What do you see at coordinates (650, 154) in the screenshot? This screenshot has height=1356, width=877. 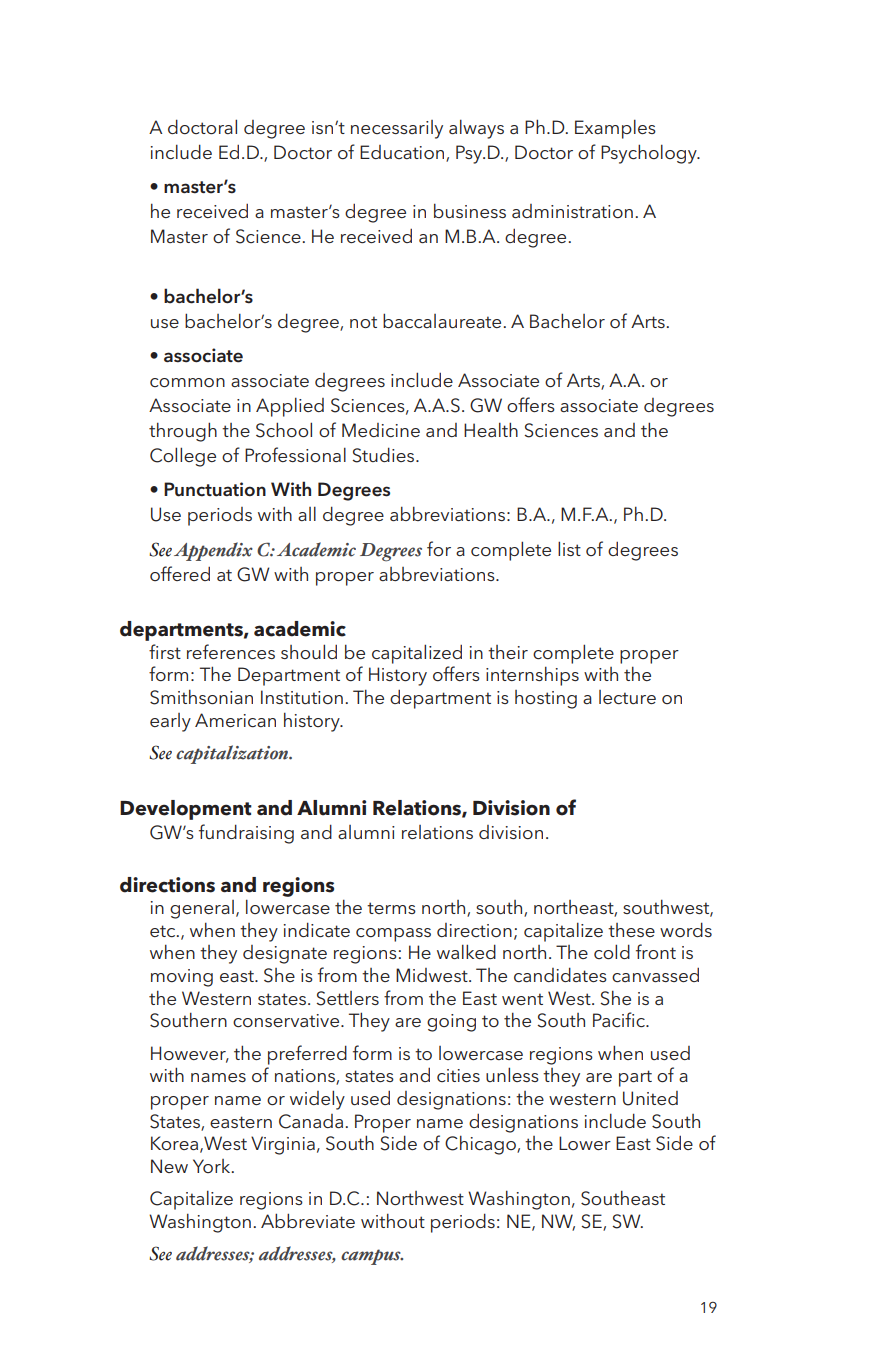 I see `Psychology` at bounding box center [650, 154].
